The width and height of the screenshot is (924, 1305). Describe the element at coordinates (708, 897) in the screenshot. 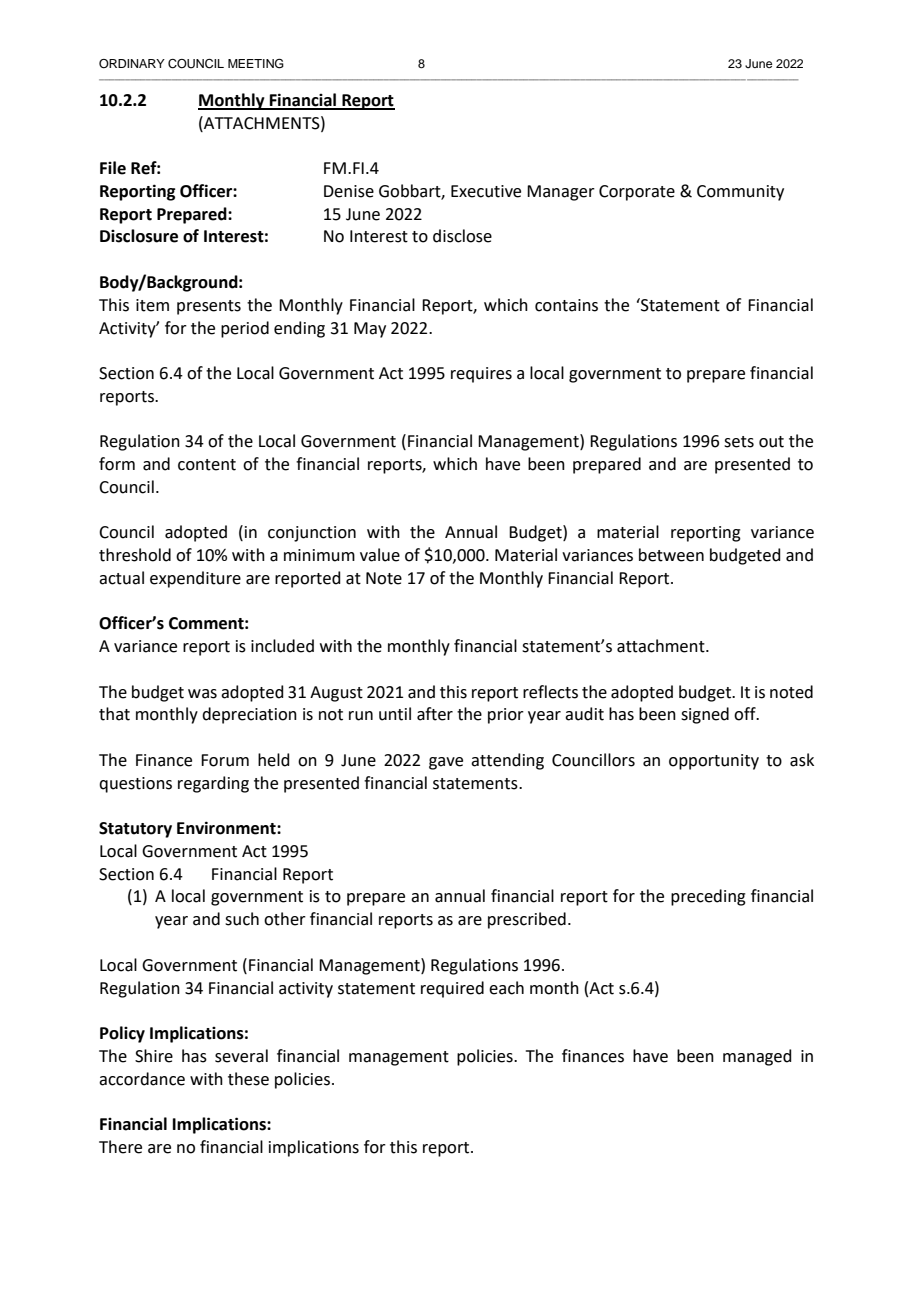

I see `preceding` at that location.
